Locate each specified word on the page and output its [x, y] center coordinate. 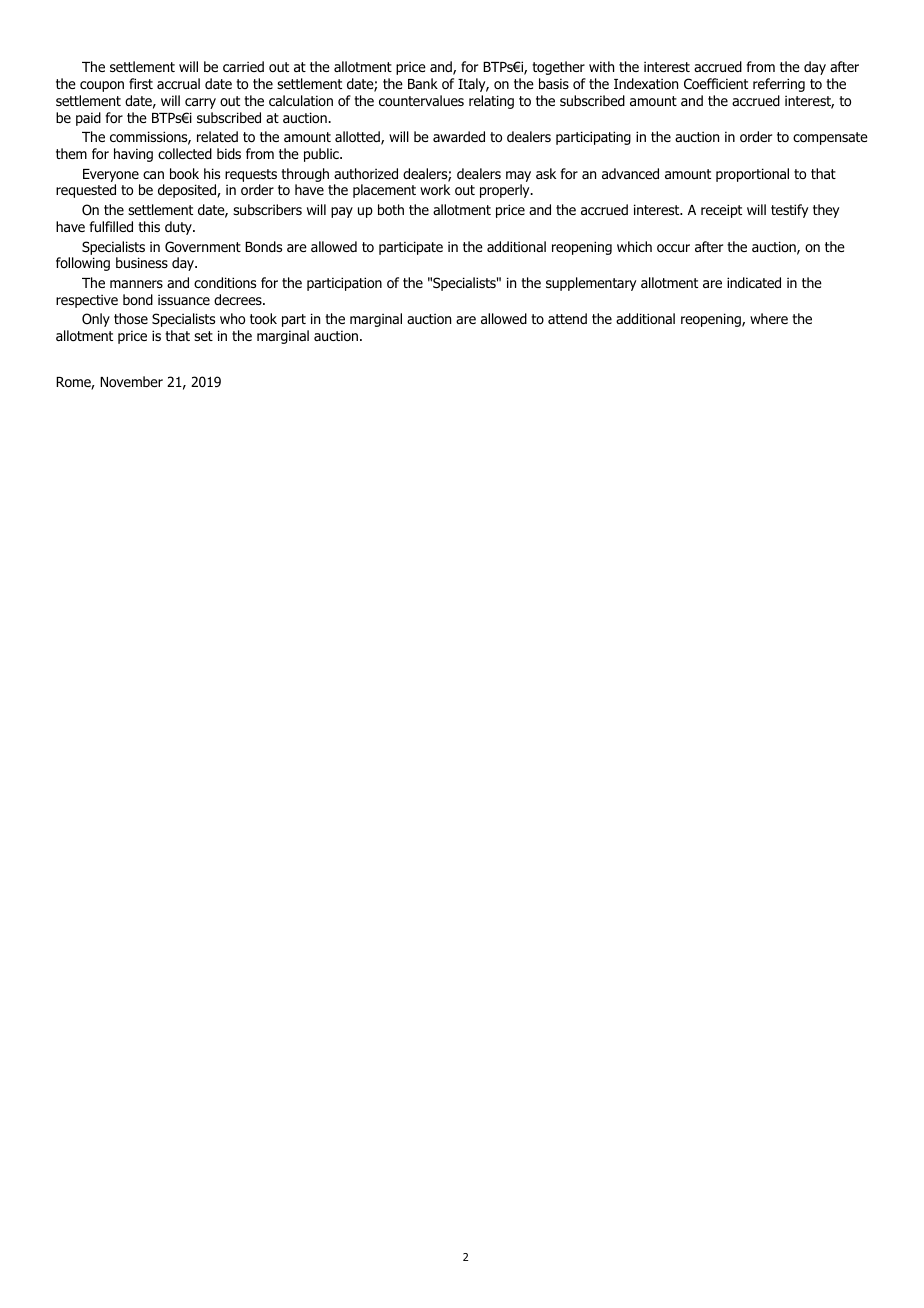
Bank [423, 83]
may [518, 176]
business [142, 262]
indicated [754, 283]
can [153, 175]
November [131, 381]
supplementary [591, 284]
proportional [752, 175]
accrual [178, 83]
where [769, 318]
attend [567, 318]
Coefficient [716, 84]
